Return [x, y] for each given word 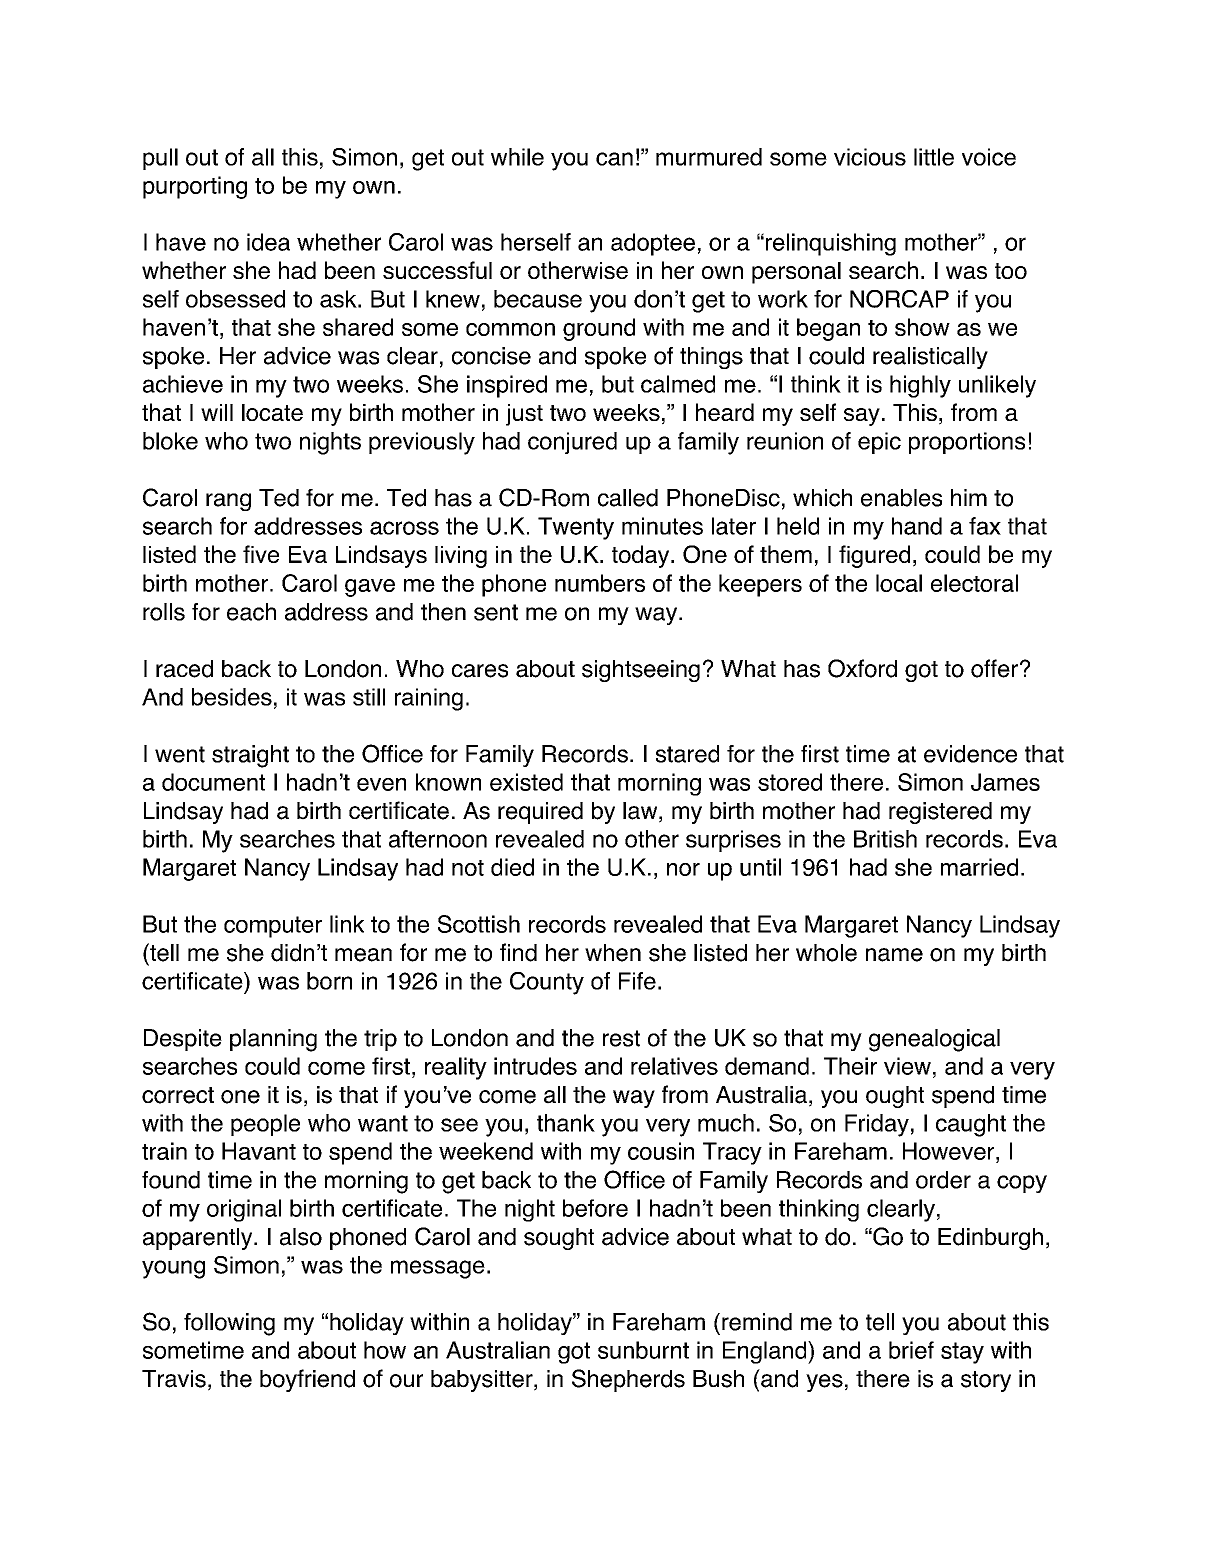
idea [268, 242]
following [229, 1324]
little [934, 157]
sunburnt [643, 1350]
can [614, 159]
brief [911, 1350]
